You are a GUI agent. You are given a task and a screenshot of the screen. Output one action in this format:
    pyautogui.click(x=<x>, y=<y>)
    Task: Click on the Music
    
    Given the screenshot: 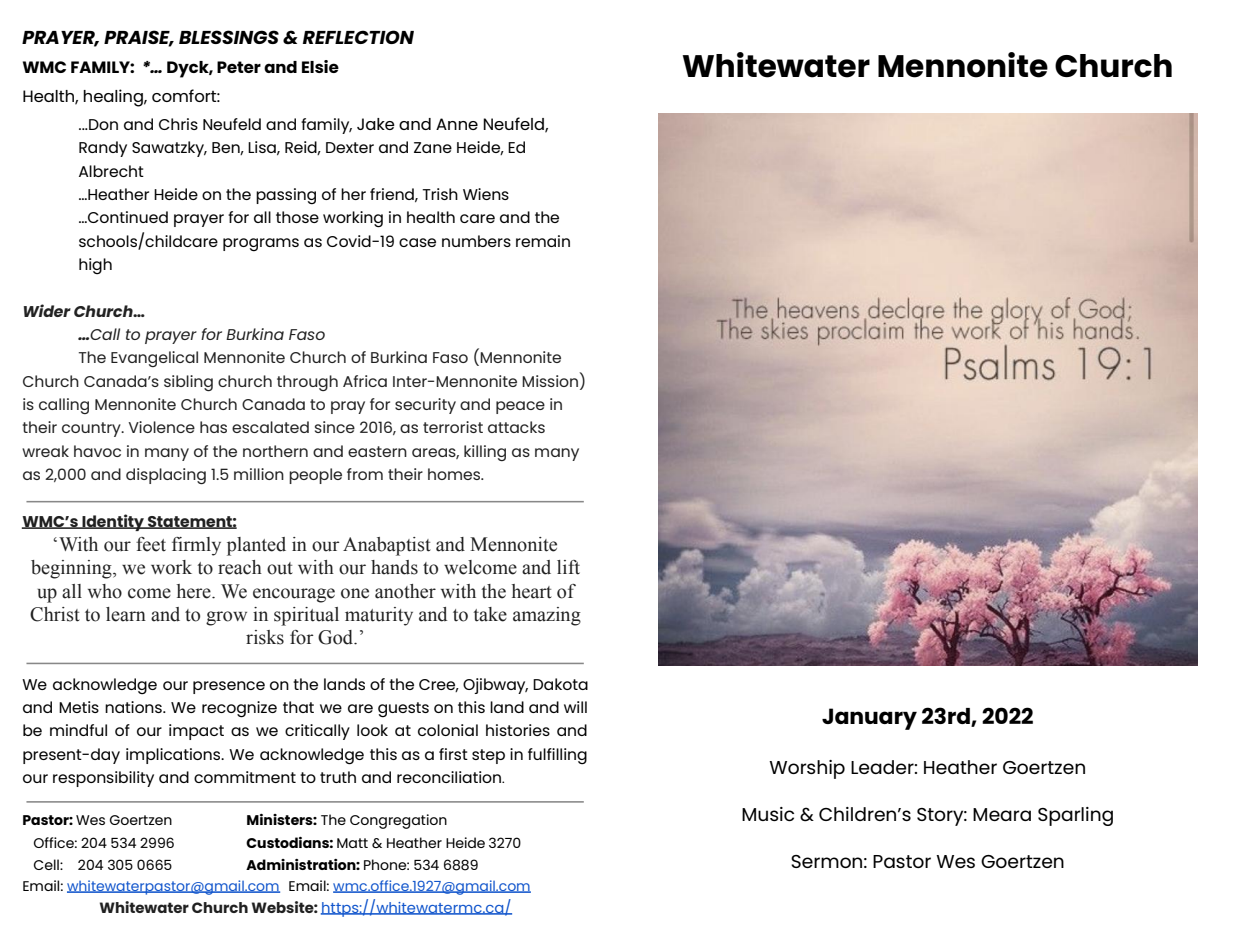 What is the action you would take?
    pyautogui.click(x=768, y=814)
